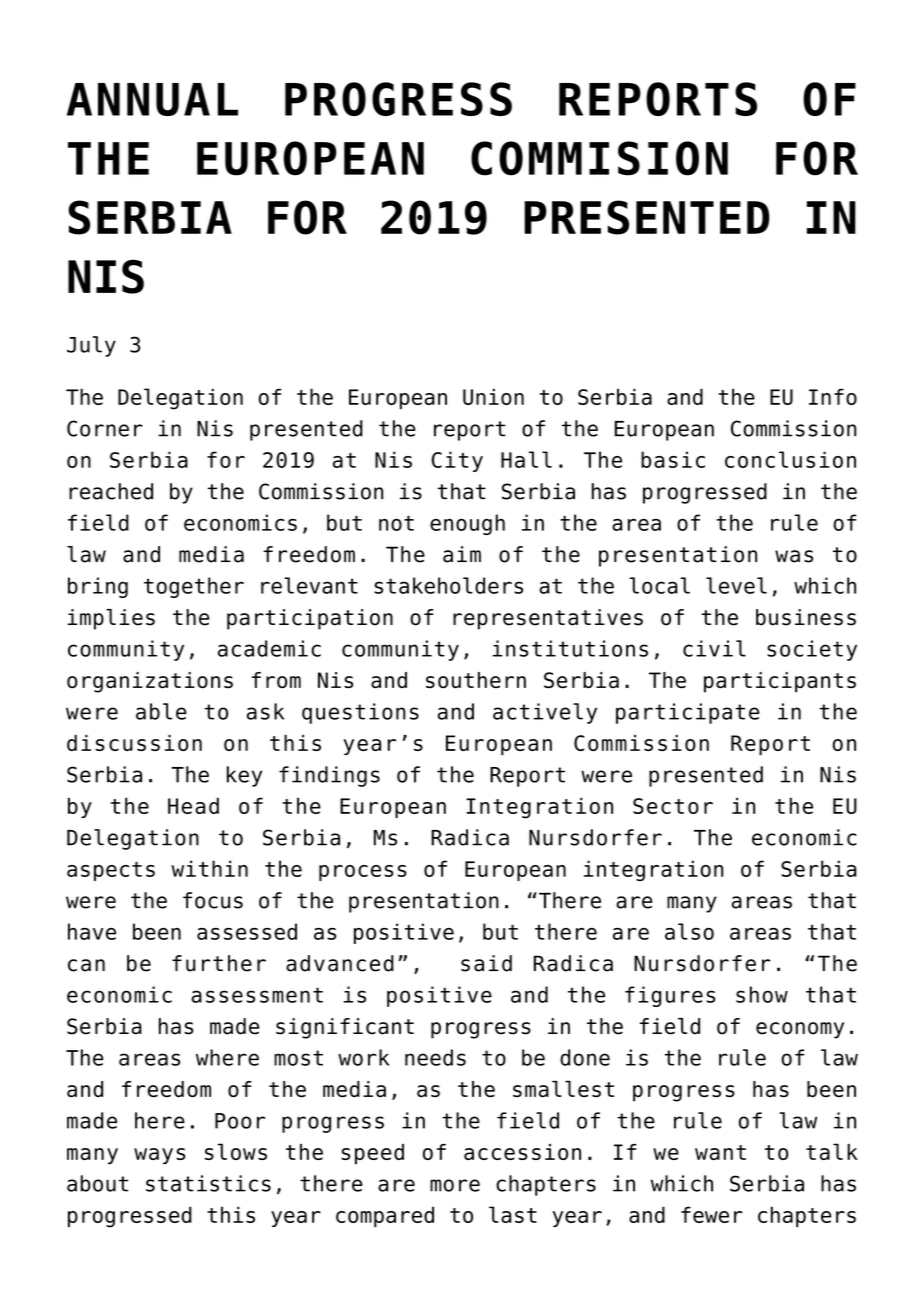 The image size is (924, 1308). Describe the element at coordinates (150, 682) in the page. I see `organizations` at that location.
